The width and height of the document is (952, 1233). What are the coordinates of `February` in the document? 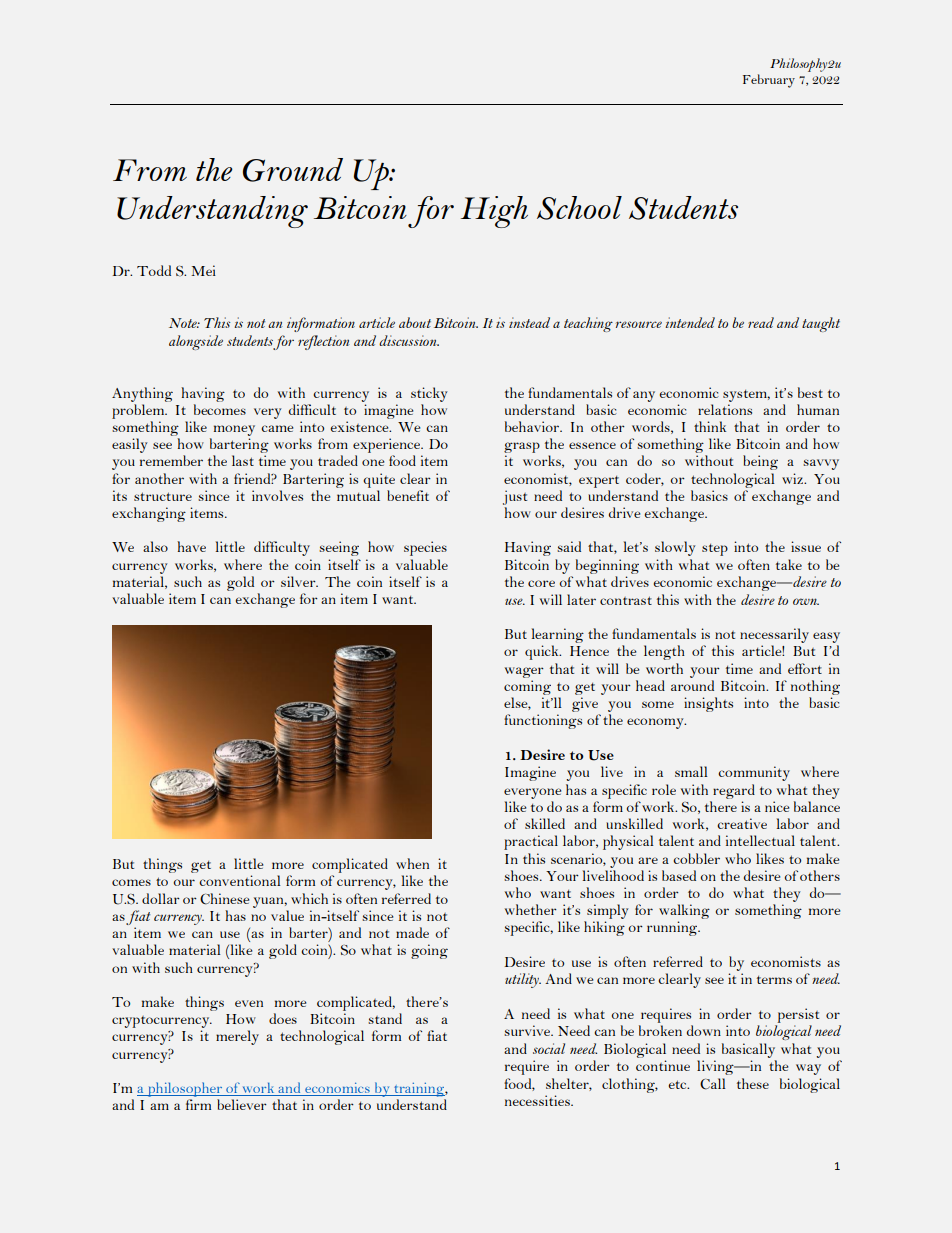 It's located at (769, 81).
